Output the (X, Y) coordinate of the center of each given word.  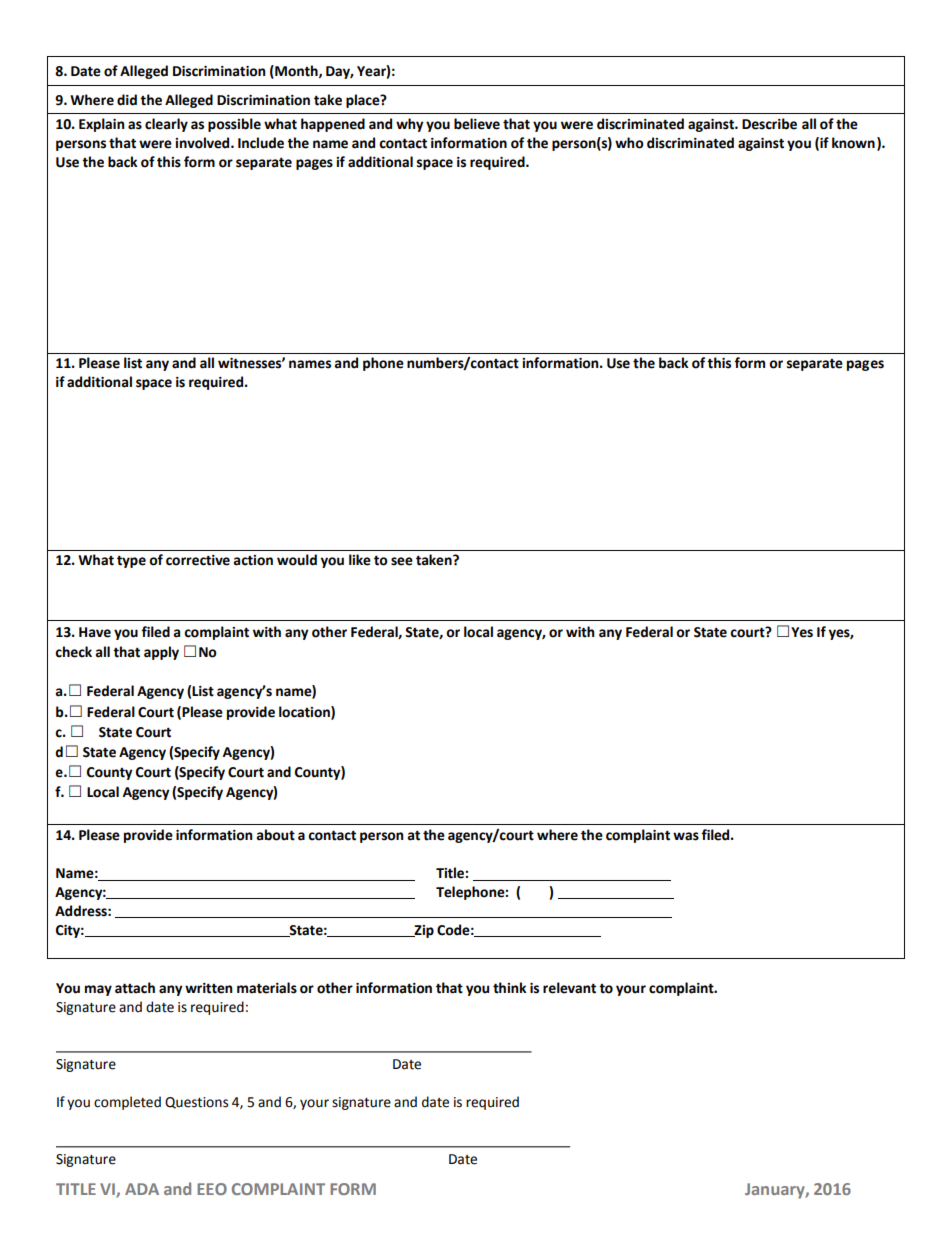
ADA (142, 1189)
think (510, 988)
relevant (569, 988)
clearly (166, 125)
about (276, 835)
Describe (769, 124)
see (402, 561)
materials (267, 988)
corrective (198, 560)
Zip (423, 931)
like (360, 560)
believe (477, 124)
